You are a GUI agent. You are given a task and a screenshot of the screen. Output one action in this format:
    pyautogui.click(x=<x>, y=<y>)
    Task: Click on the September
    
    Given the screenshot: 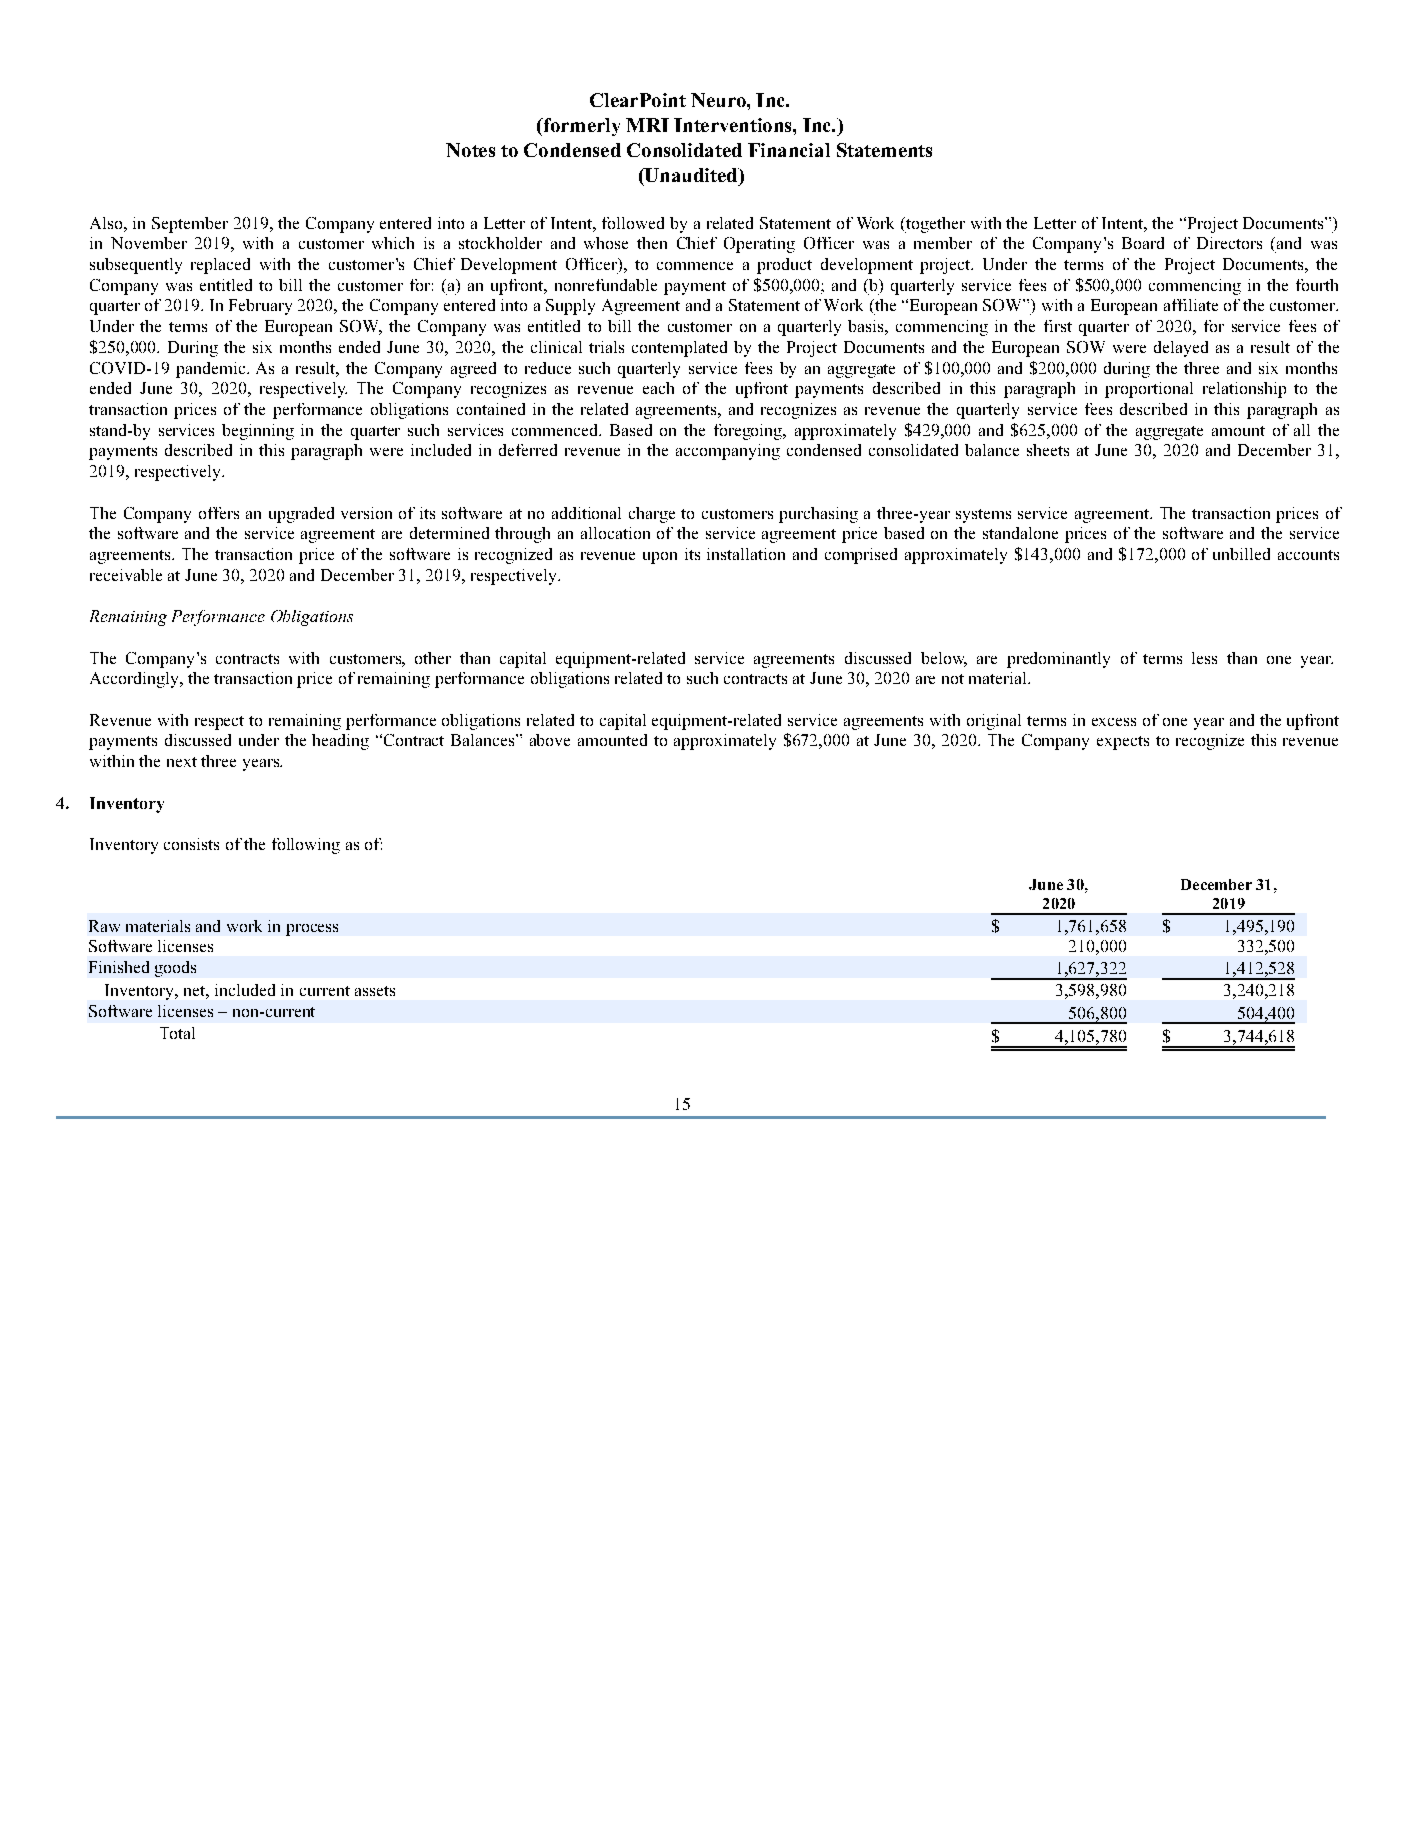 What is the action you would take?
    pyautogui.click(x=190, y=225)
